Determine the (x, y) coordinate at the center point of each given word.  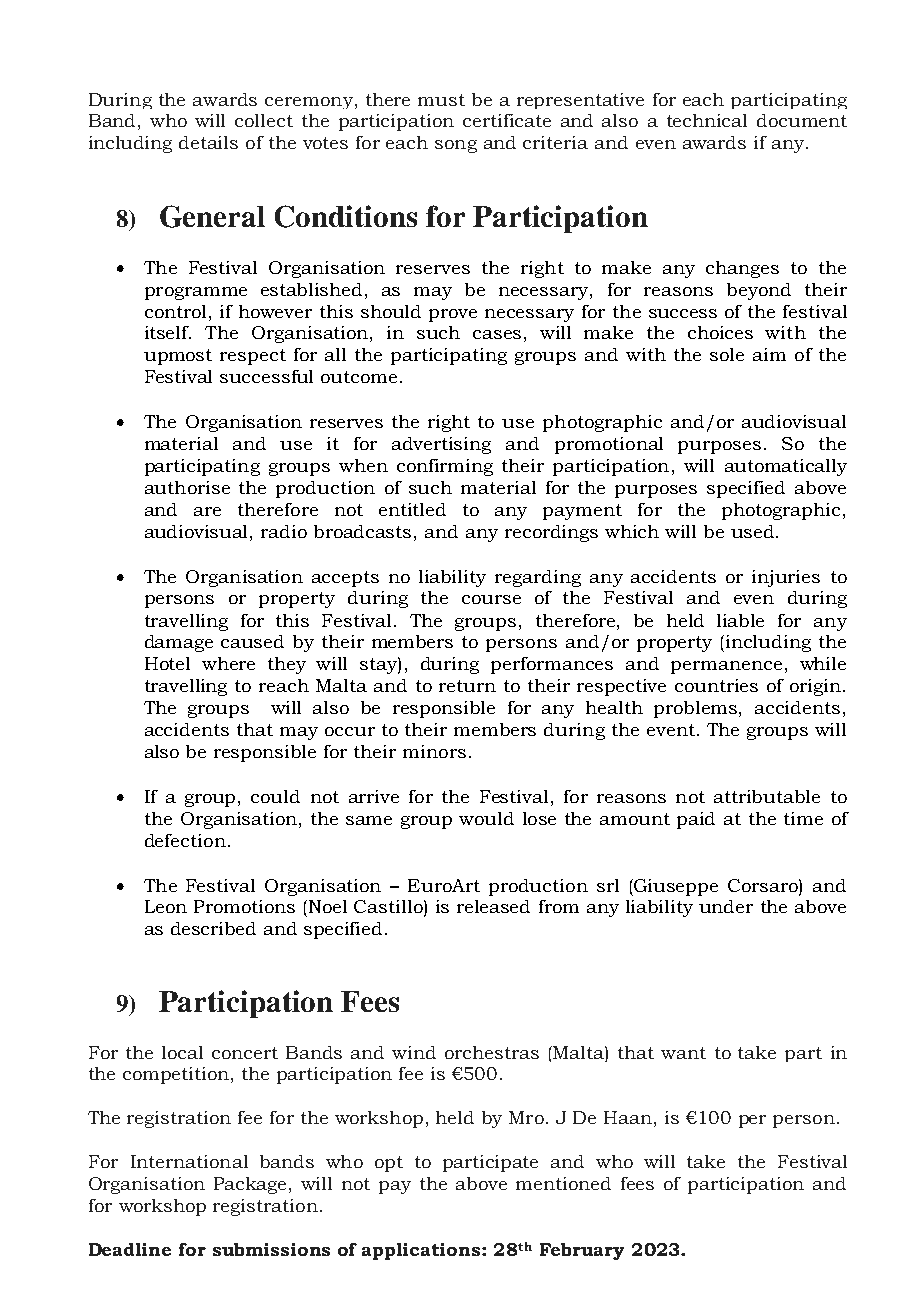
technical (707, 120)
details (208, 142)
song (456, 146)
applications (422, 1251)
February (582, 1251)
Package (252, 1185)
